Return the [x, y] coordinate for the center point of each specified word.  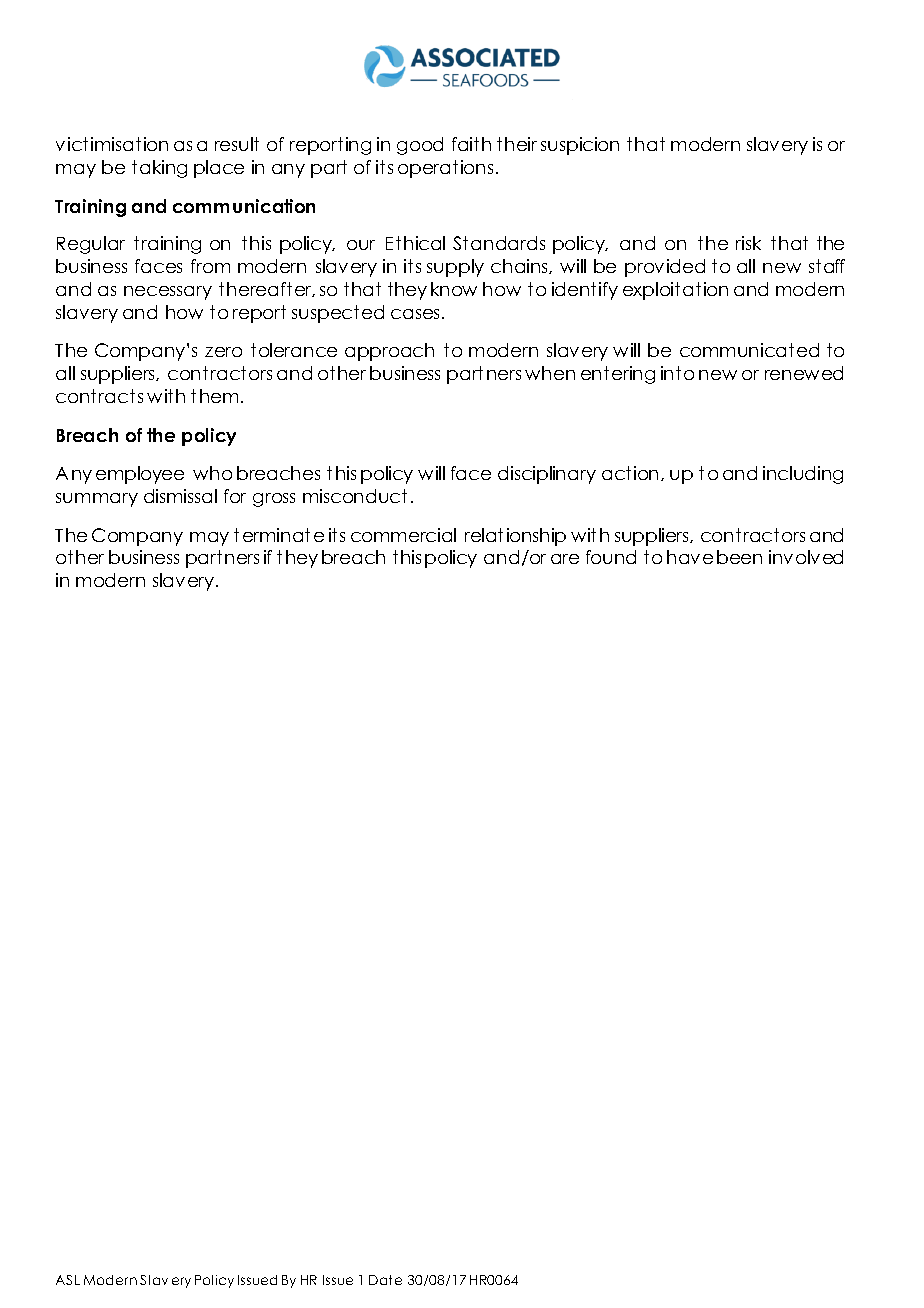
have [690, 557]
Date [385, 1280]
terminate [279, 535]
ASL [68, 1280]
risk [748, 243]
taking [159, 169]
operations [445, 169]
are [565, 559]
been [739, 557]
